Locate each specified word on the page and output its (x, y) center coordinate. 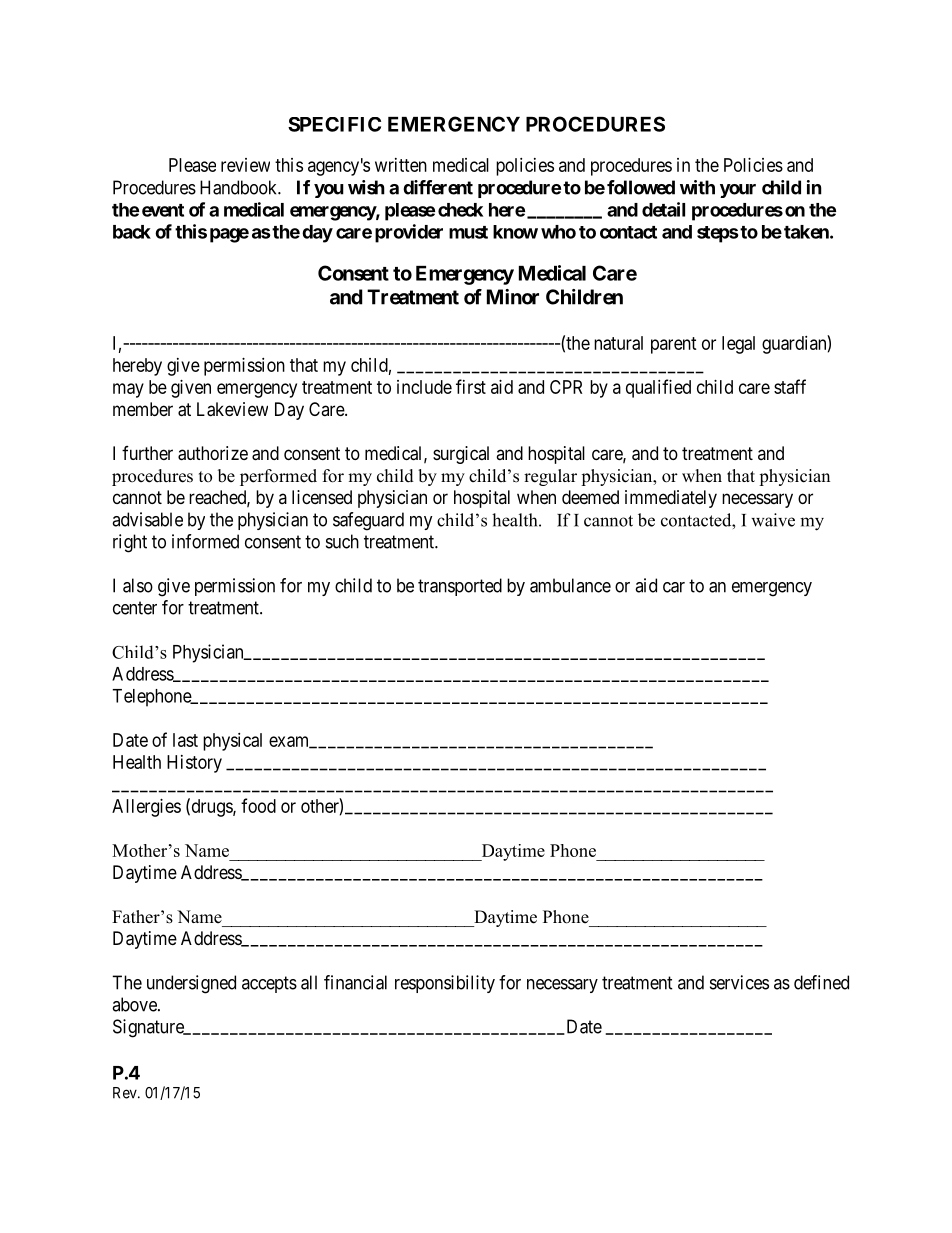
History (194, 764)
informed (205, 541)
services (739, 982)
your (738, 191)
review (245, 165)
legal (738, 345)
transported (460, 587)
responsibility (445, 984)
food (258, 805)
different (438, 187)
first (471, 386)
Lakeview (232, 409)
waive (773, 520)
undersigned (191, 984)
